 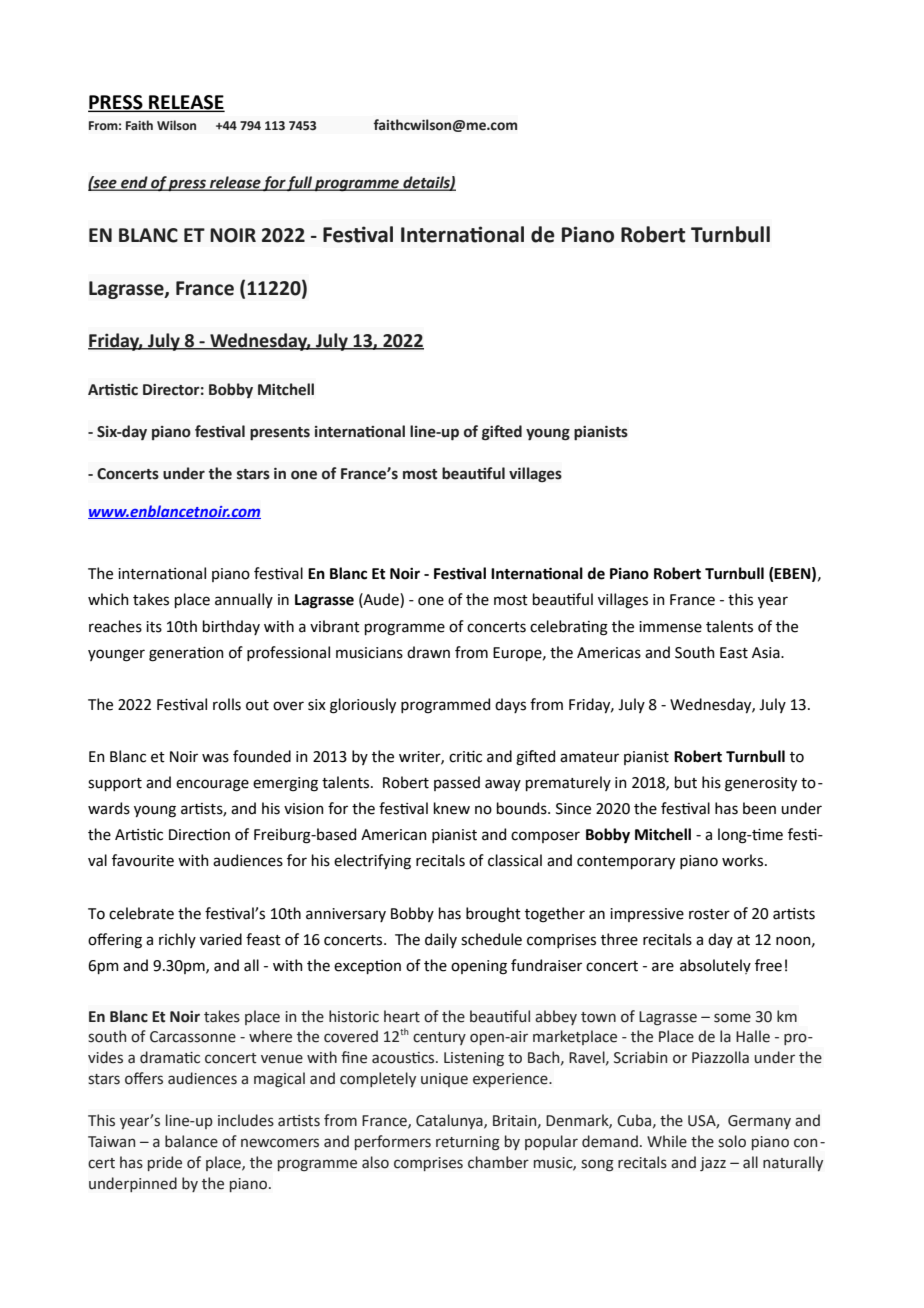 I want to click on Asia, so click(x=767, y=653).
